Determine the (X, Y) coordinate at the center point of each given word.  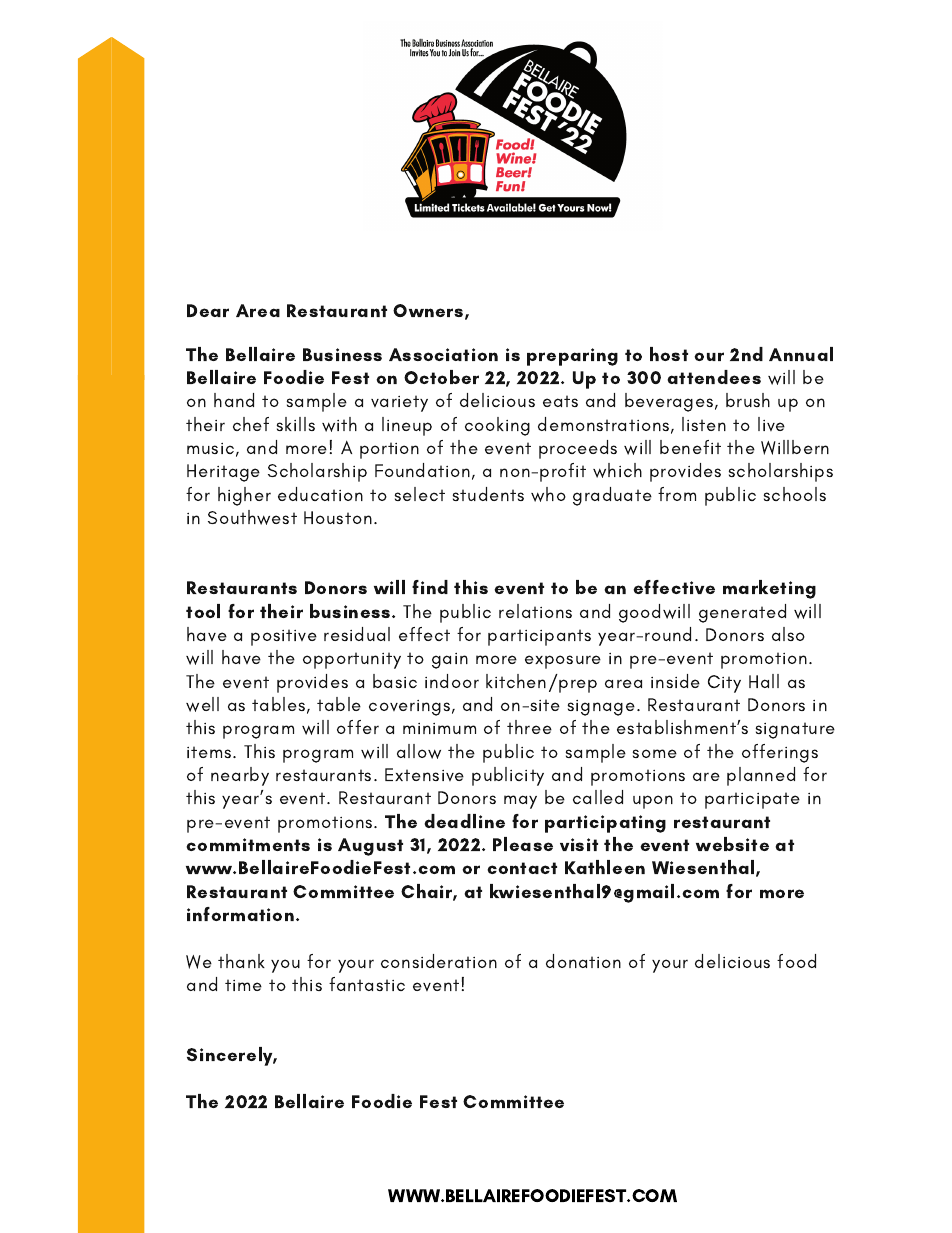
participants (539, 637)
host (669, 354)
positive (284, 637)
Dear (208, 310)
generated (742, 613)
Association (443, 354)
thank (241, 961)
